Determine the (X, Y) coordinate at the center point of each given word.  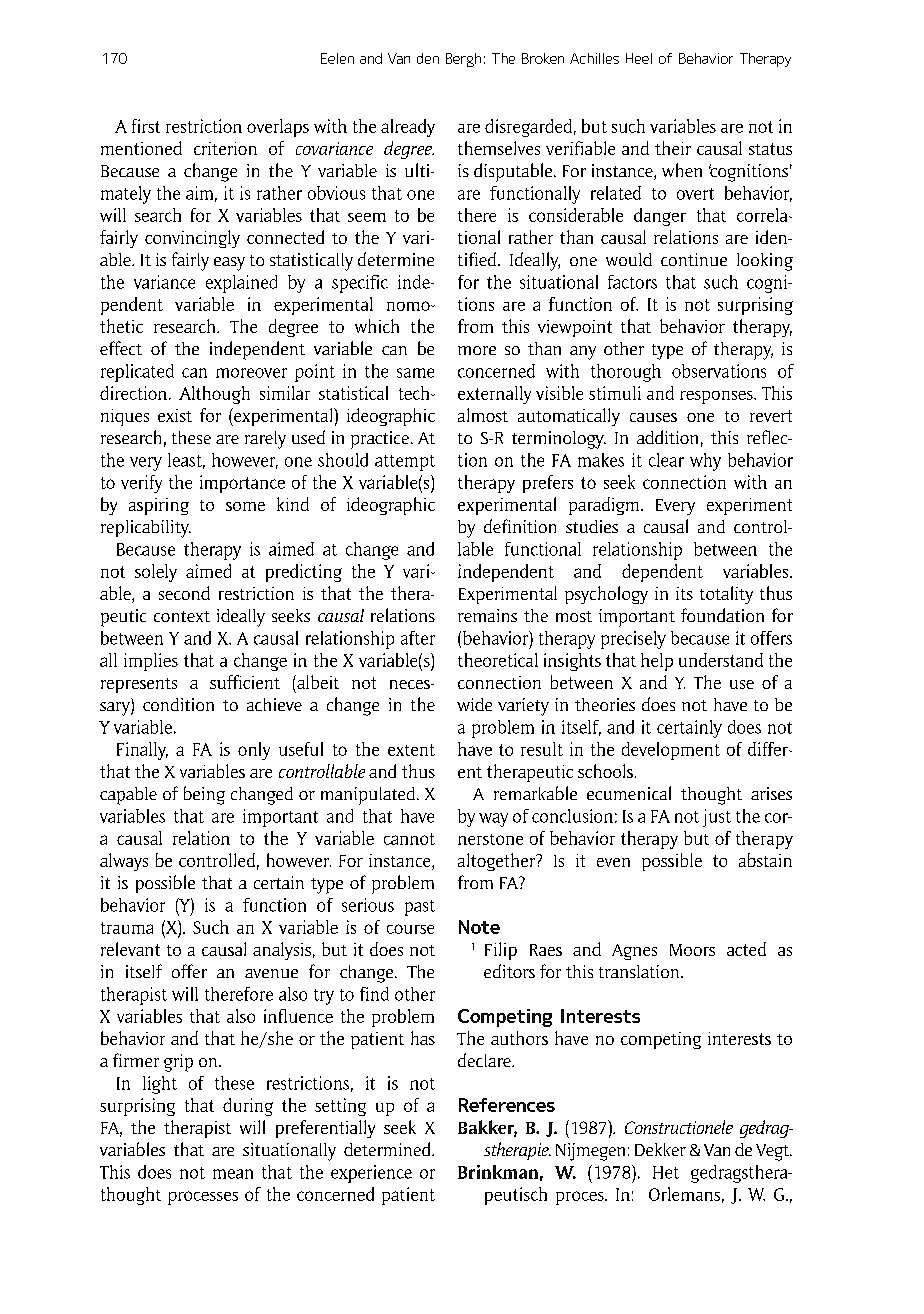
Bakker (487, 1128)
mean (233, 1174)
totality (726, 595)
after (418, 638)
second (184, 593)
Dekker (660, 1149)
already (408, 128)
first (146, 126)
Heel (639, 58)
